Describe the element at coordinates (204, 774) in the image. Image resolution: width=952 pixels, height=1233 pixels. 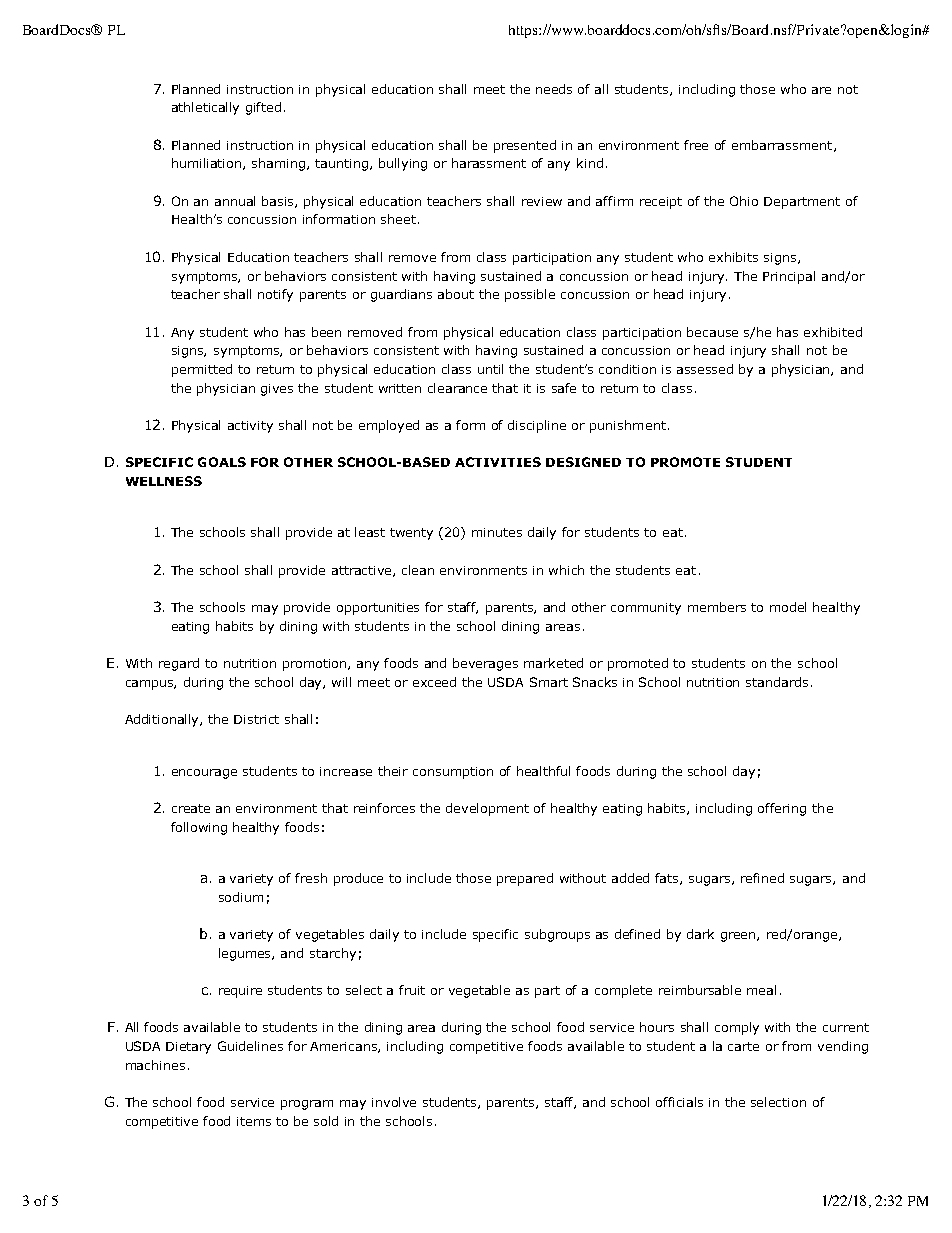
I see `encourage` at that location.
